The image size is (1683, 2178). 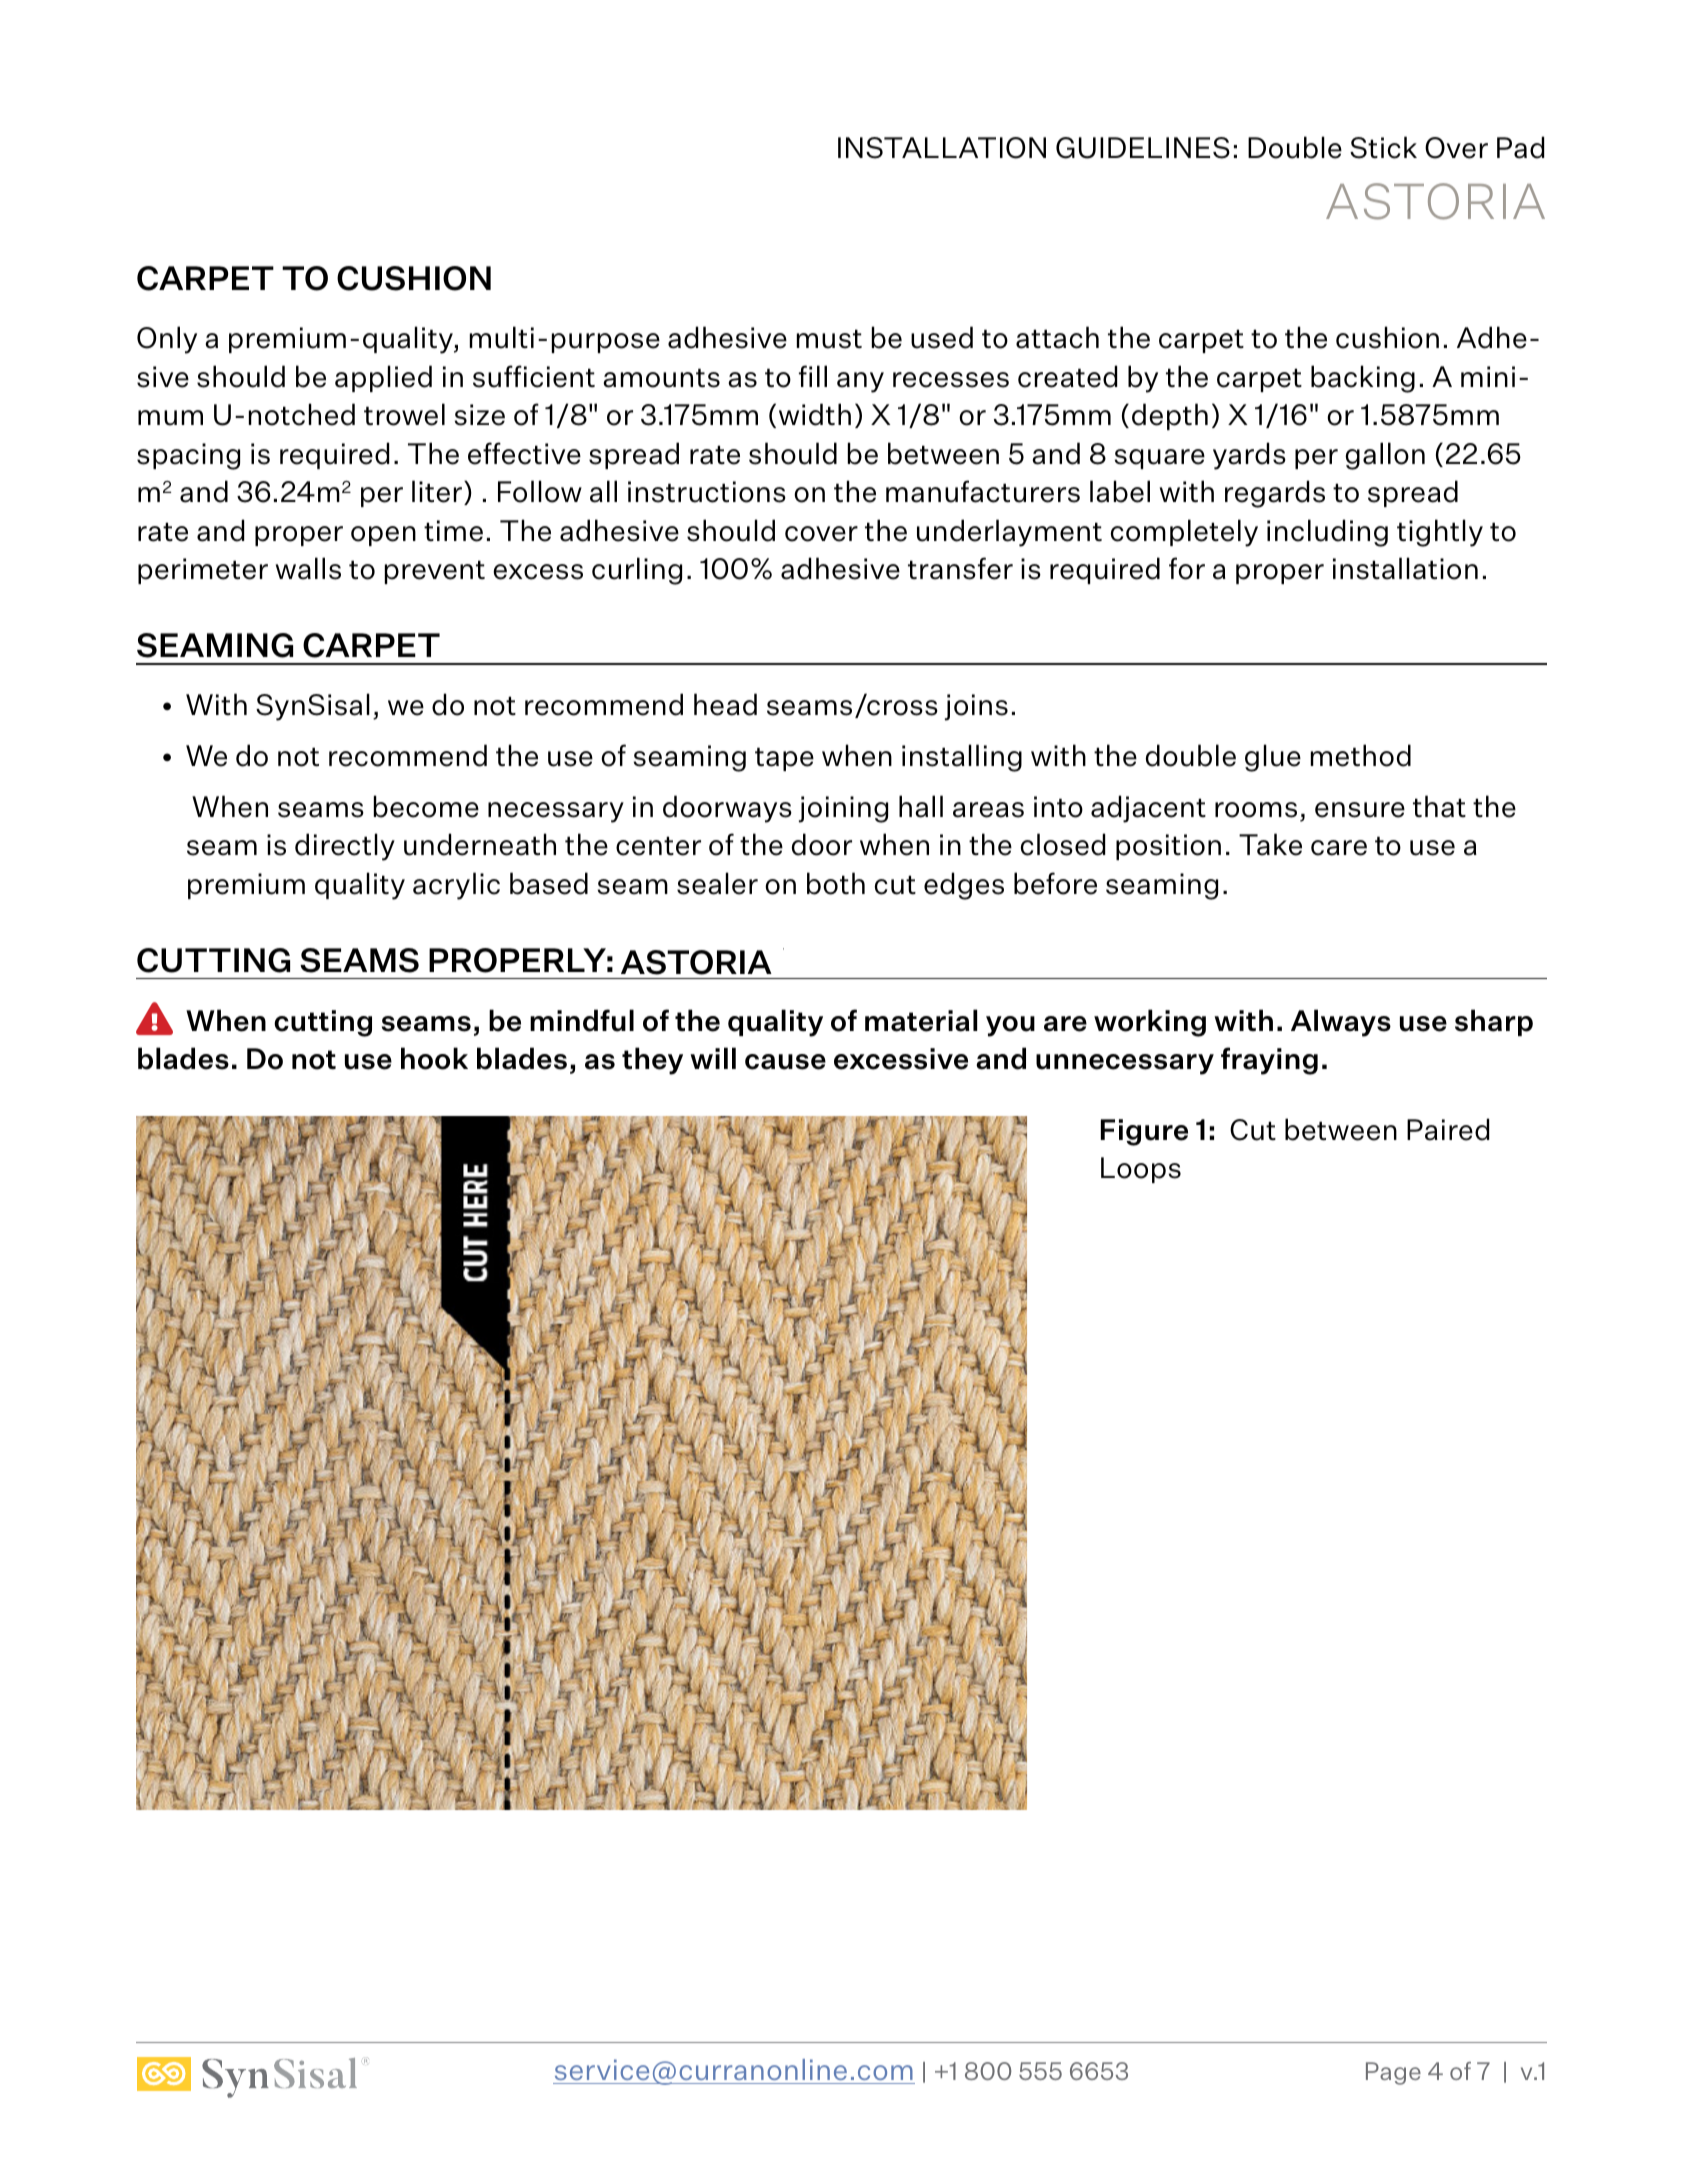 I want to click on cause, so click(x=785, y=1062).
